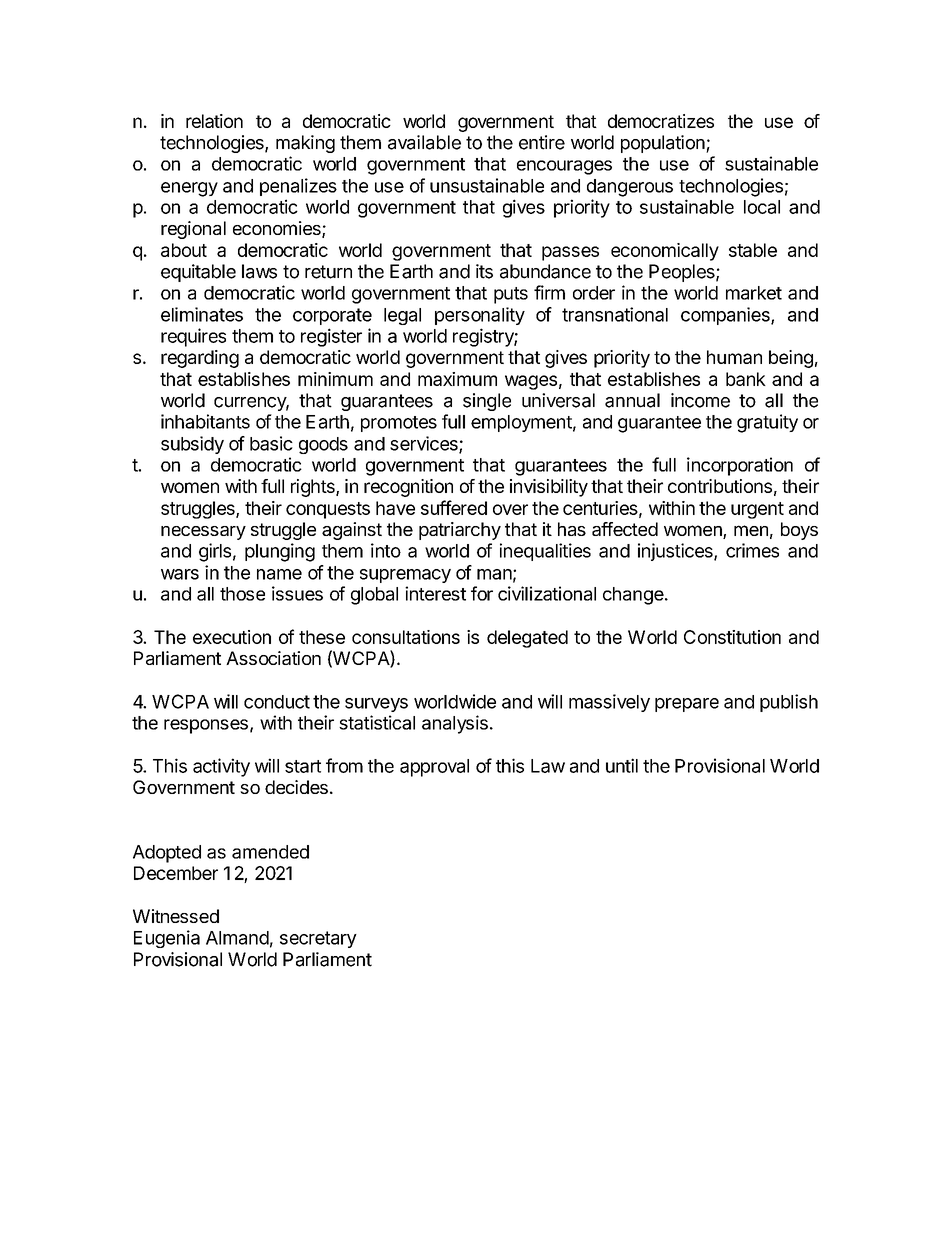  Describe the element at coordinates (424, 142) in the screenshot. I see `available` at that location.
